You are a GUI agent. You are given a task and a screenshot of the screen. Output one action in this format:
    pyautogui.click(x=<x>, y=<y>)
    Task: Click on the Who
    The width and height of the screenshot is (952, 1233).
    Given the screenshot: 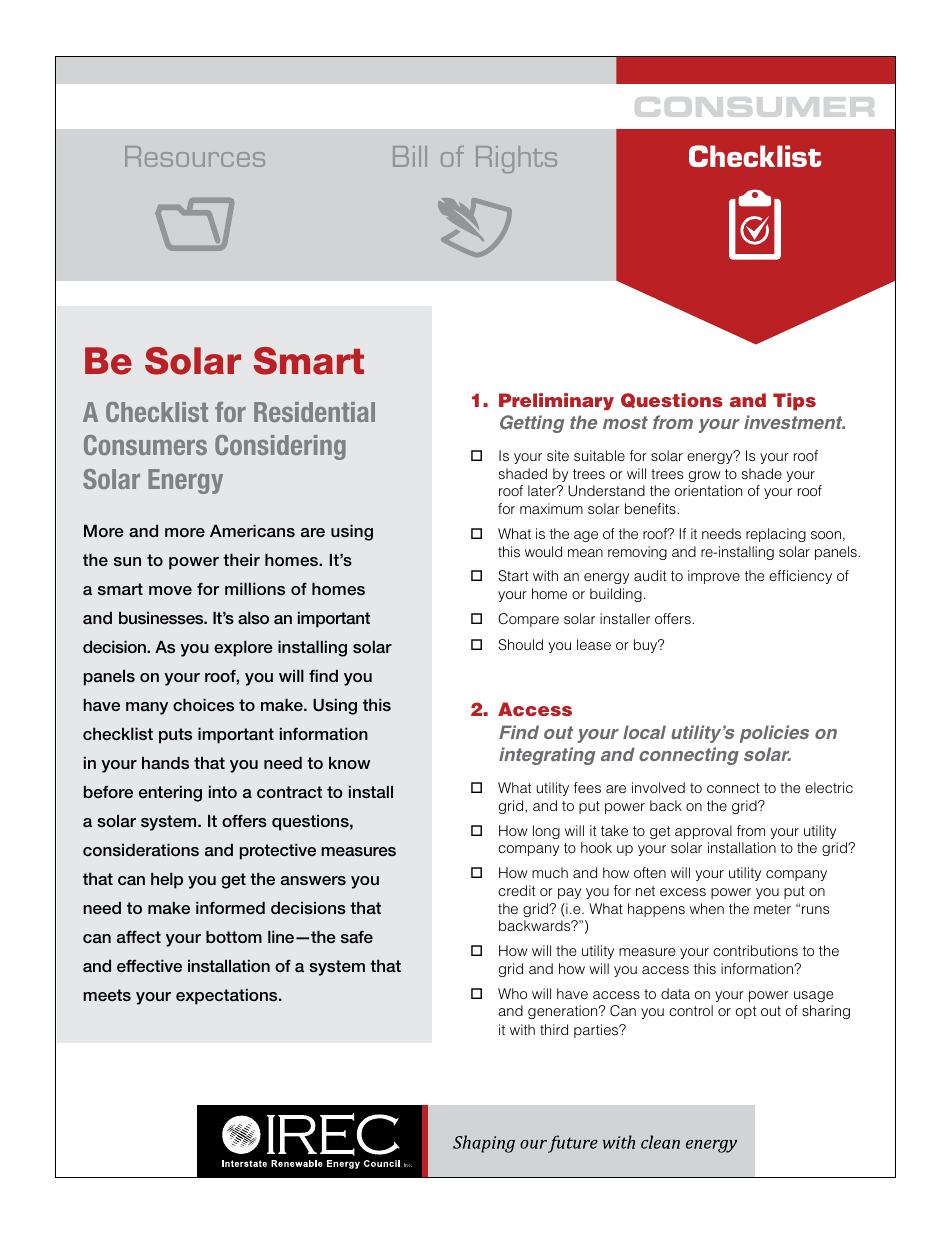 What is the action you would take?
    pyautogui.click(x=512, y=993)
